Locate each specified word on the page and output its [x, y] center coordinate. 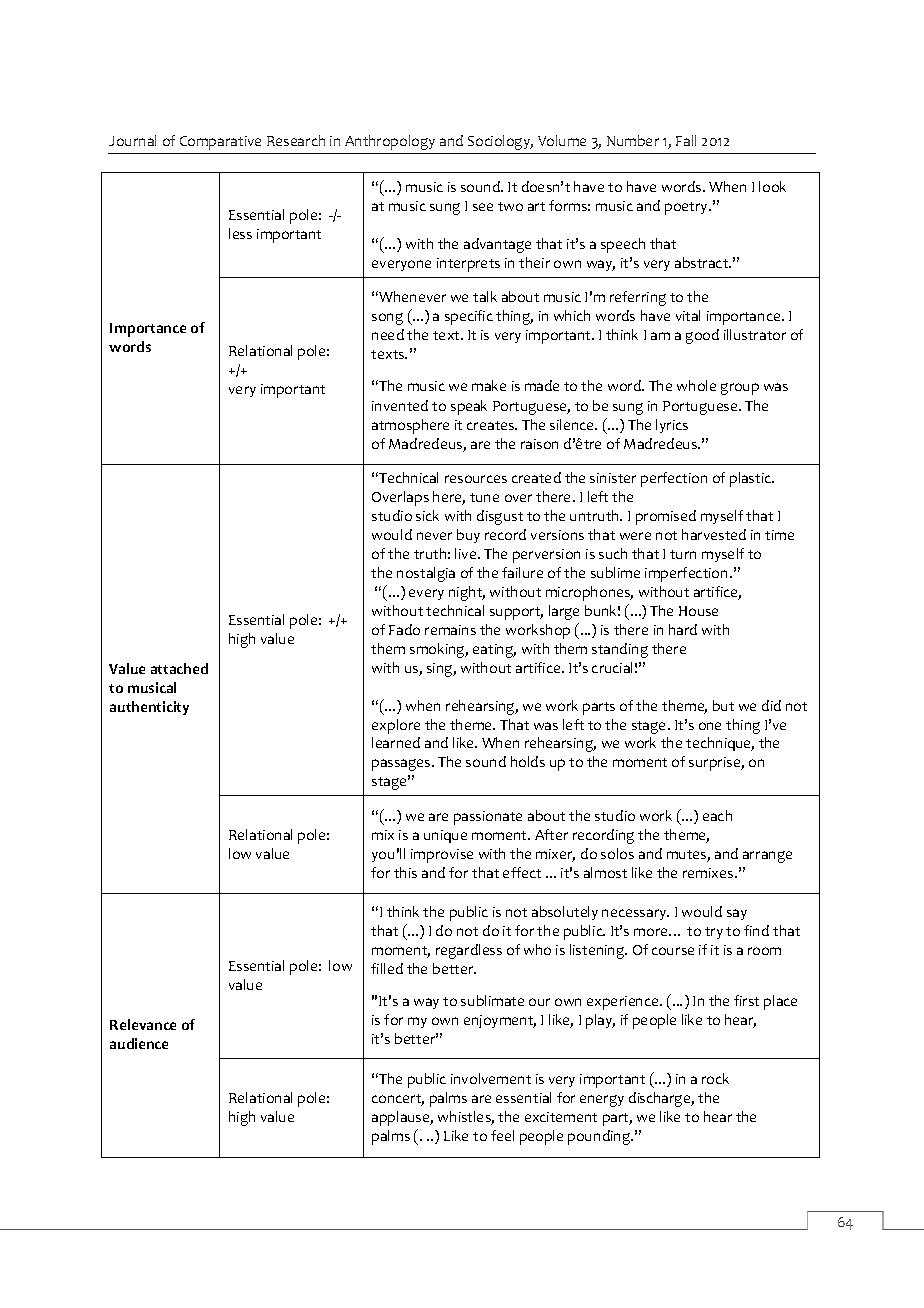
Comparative [220, 143]
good [702, 336]
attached [179, 668]
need [388, 334]
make [489, 385]
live [467, 553]
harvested [714, 534]
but [723, 705]
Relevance [143, 1024]
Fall [686, 140]
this [405, 872]
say [737, 914]
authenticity [149, 708]
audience [139, 1043]
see [483, 207]
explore [396, 726]
